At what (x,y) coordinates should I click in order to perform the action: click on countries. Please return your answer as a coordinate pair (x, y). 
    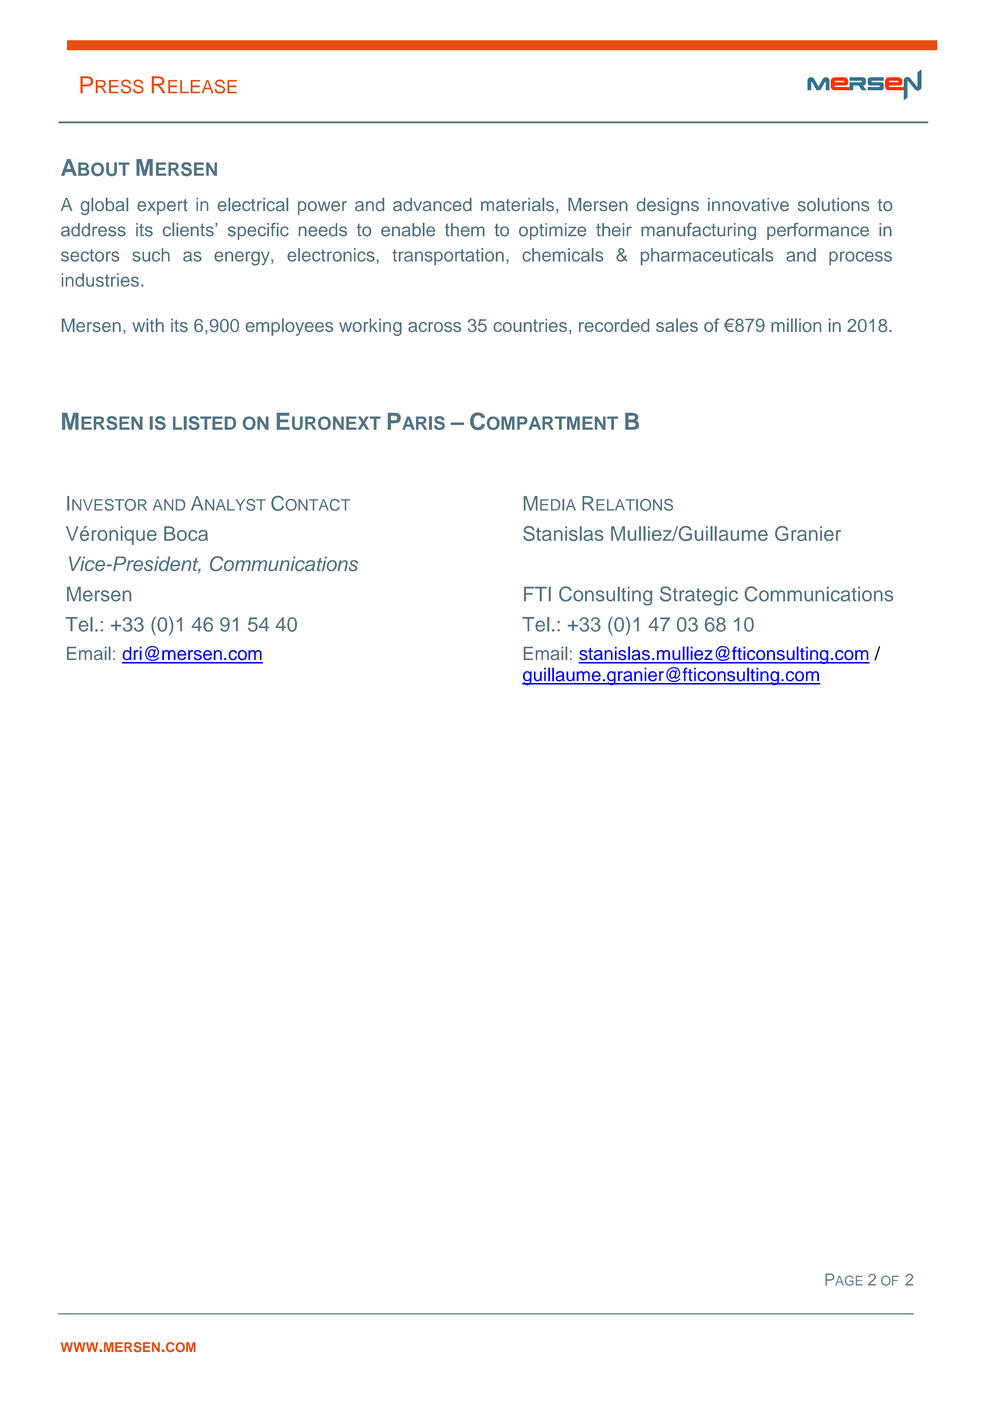
    Looking at the image, I should click on (530, 325).
